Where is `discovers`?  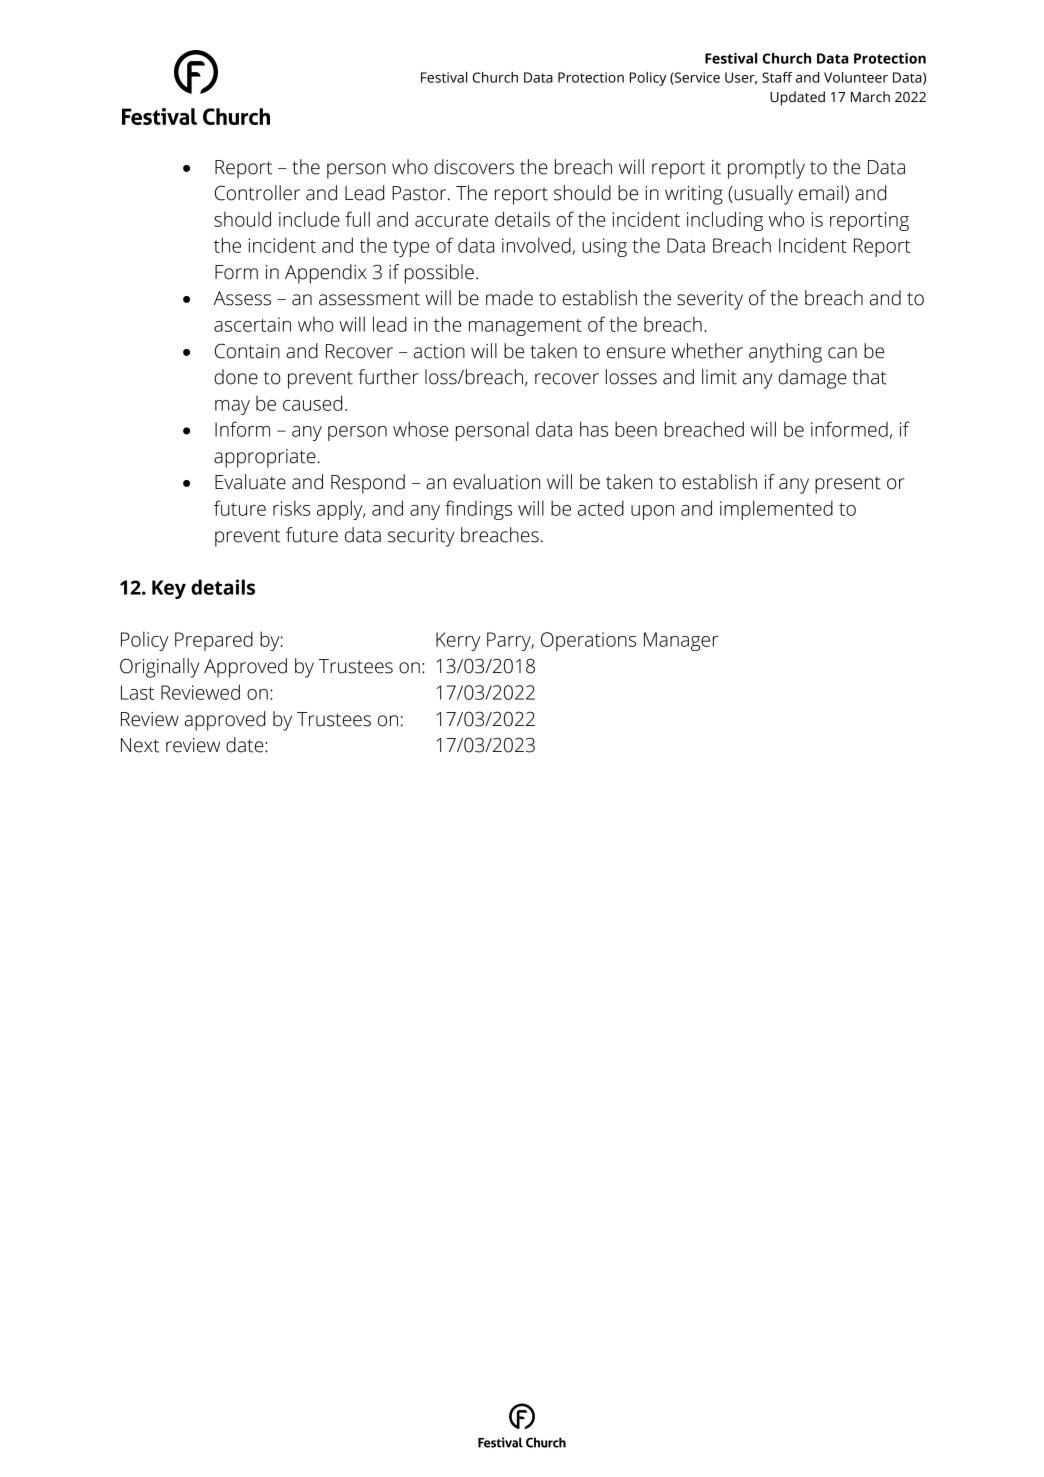 discovers is located at coordinates (474, 167).
